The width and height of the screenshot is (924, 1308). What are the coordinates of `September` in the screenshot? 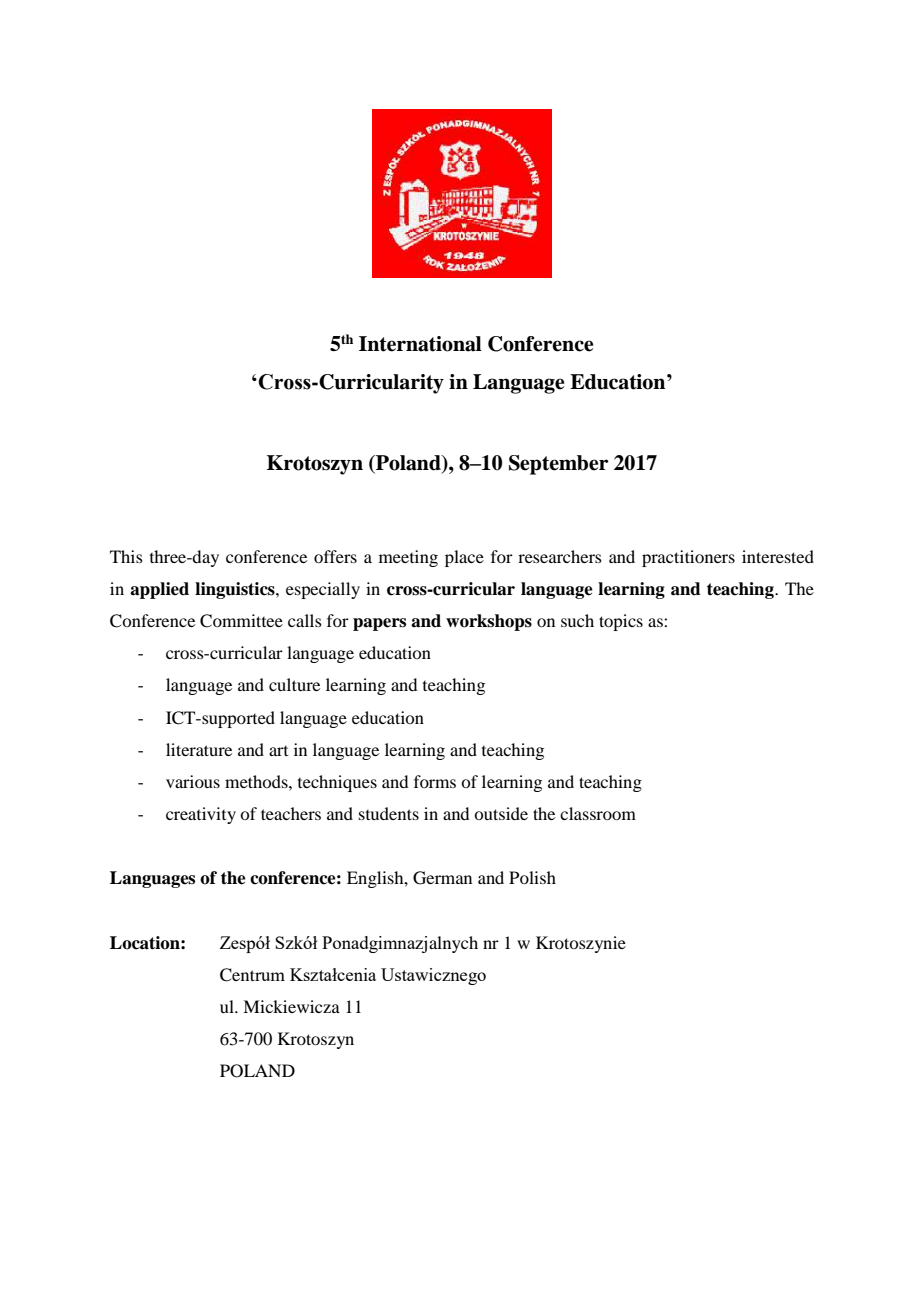 It's located at (559, 465).
